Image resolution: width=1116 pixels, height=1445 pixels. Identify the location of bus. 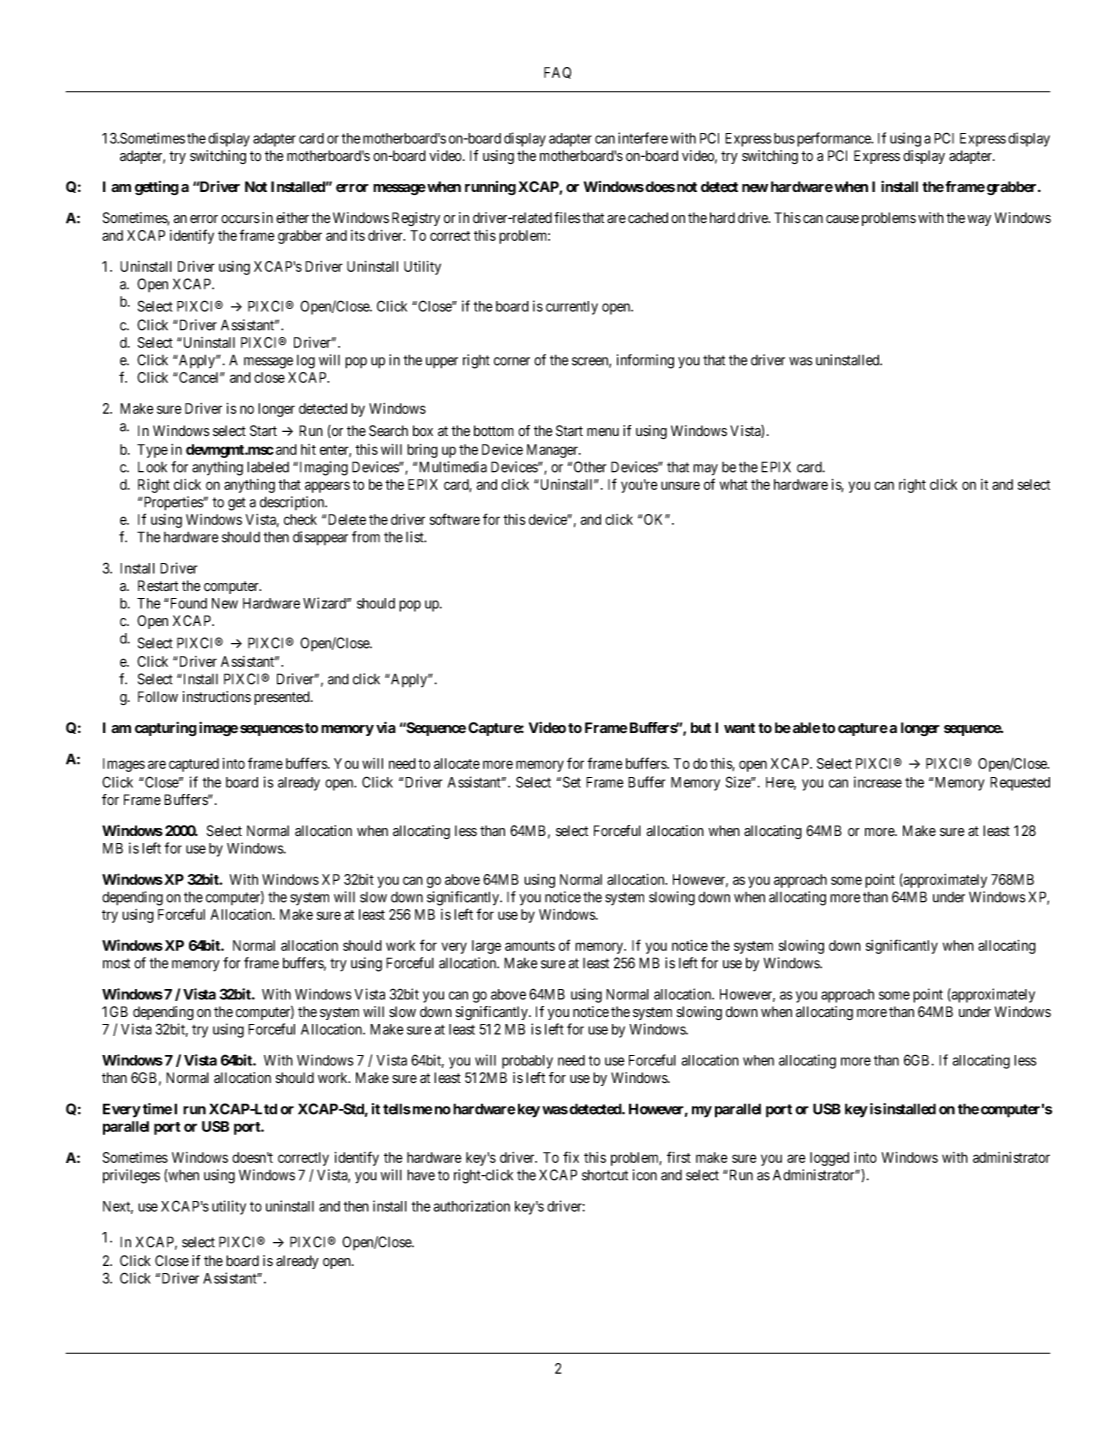
(784, 138).
